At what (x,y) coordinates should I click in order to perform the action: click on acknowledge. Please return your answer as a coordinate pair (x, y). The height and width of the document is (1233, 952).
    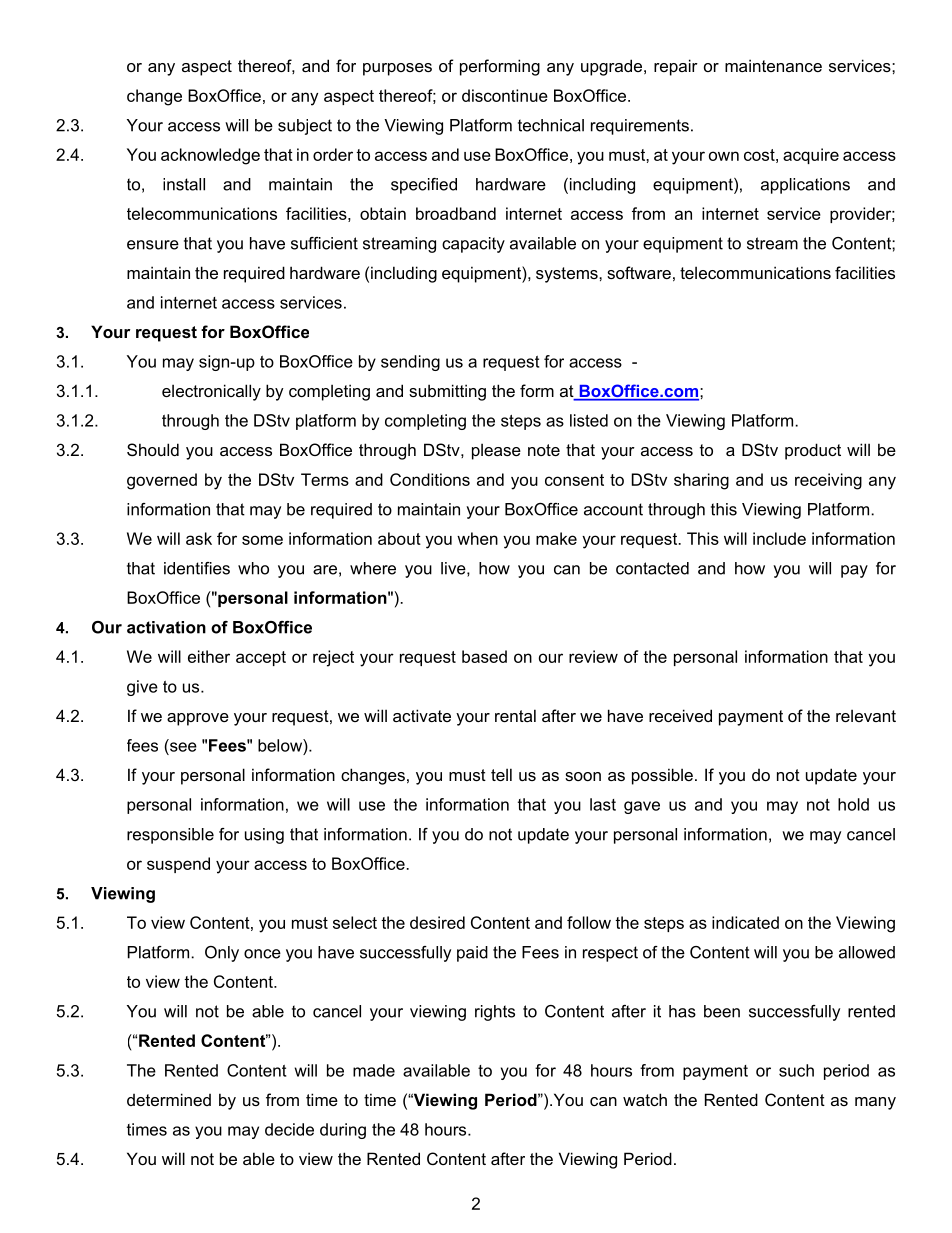
    Looking at the image, I should click on (210, 156).
